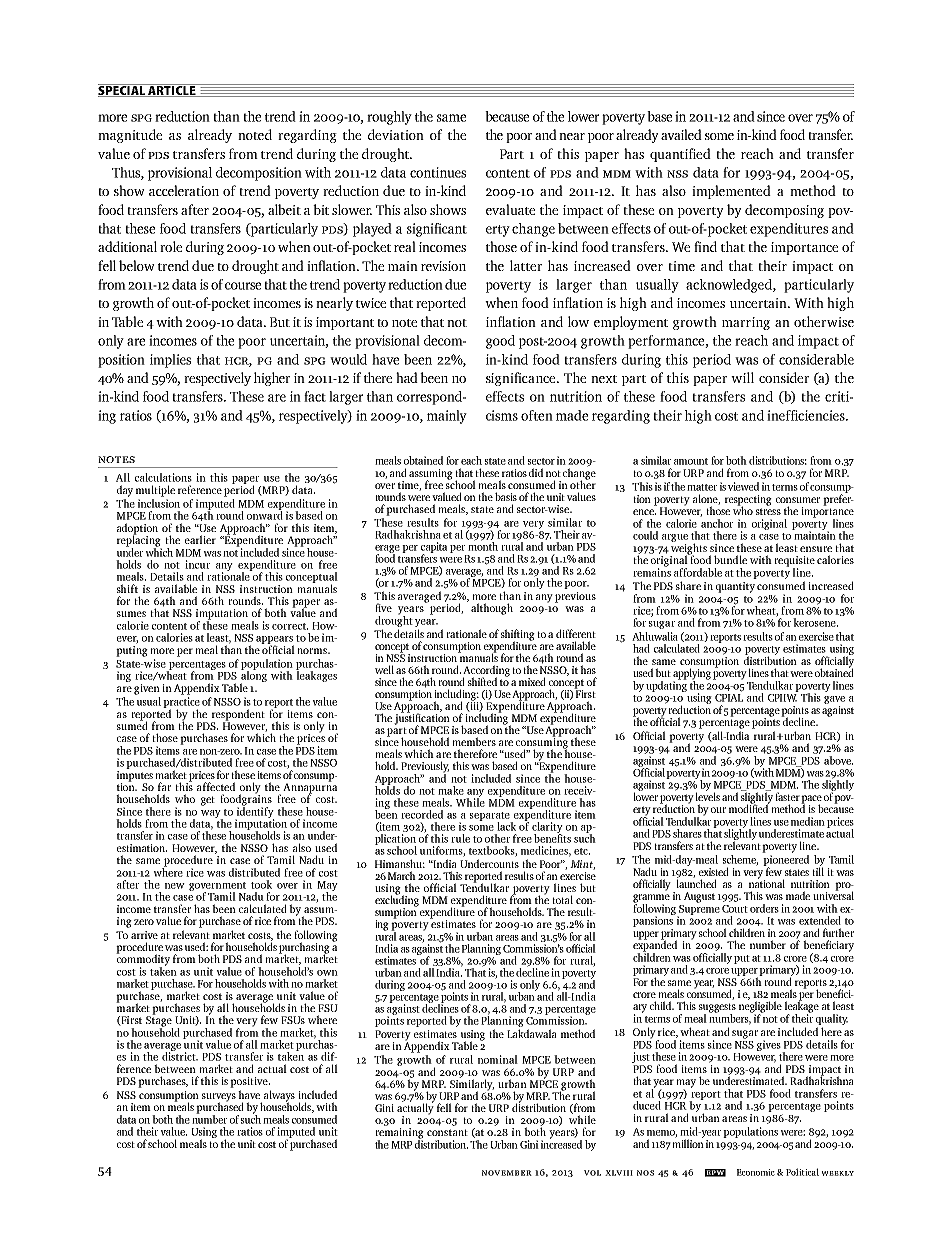 The image size is (952, 1233). What do you see at coordinates (172, 90) in the document?
I see `ARTICLE` at bounding box center [172, 90].
